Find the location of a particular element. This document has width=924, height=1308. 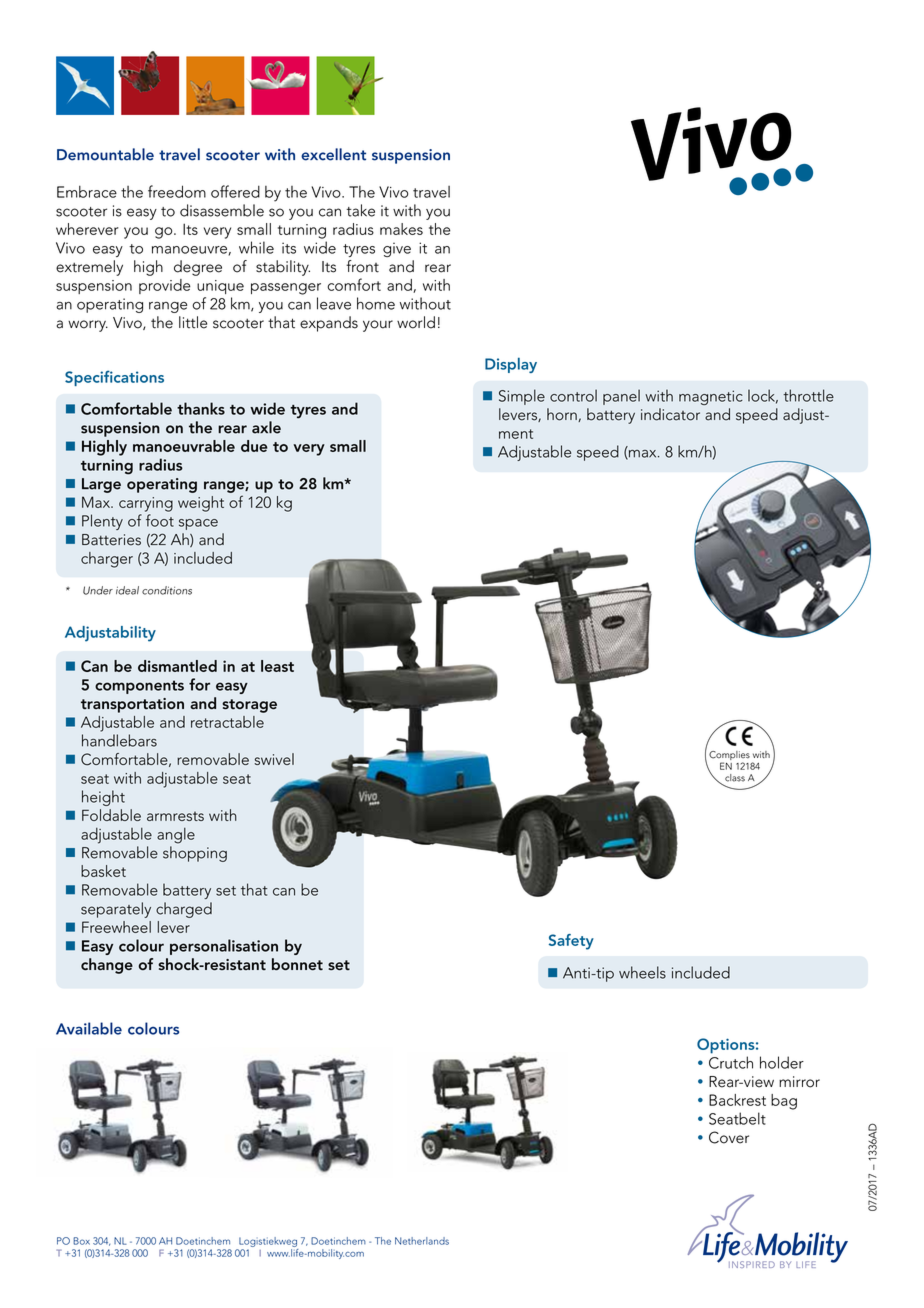

Safety is located at coordinates (571, 942).
